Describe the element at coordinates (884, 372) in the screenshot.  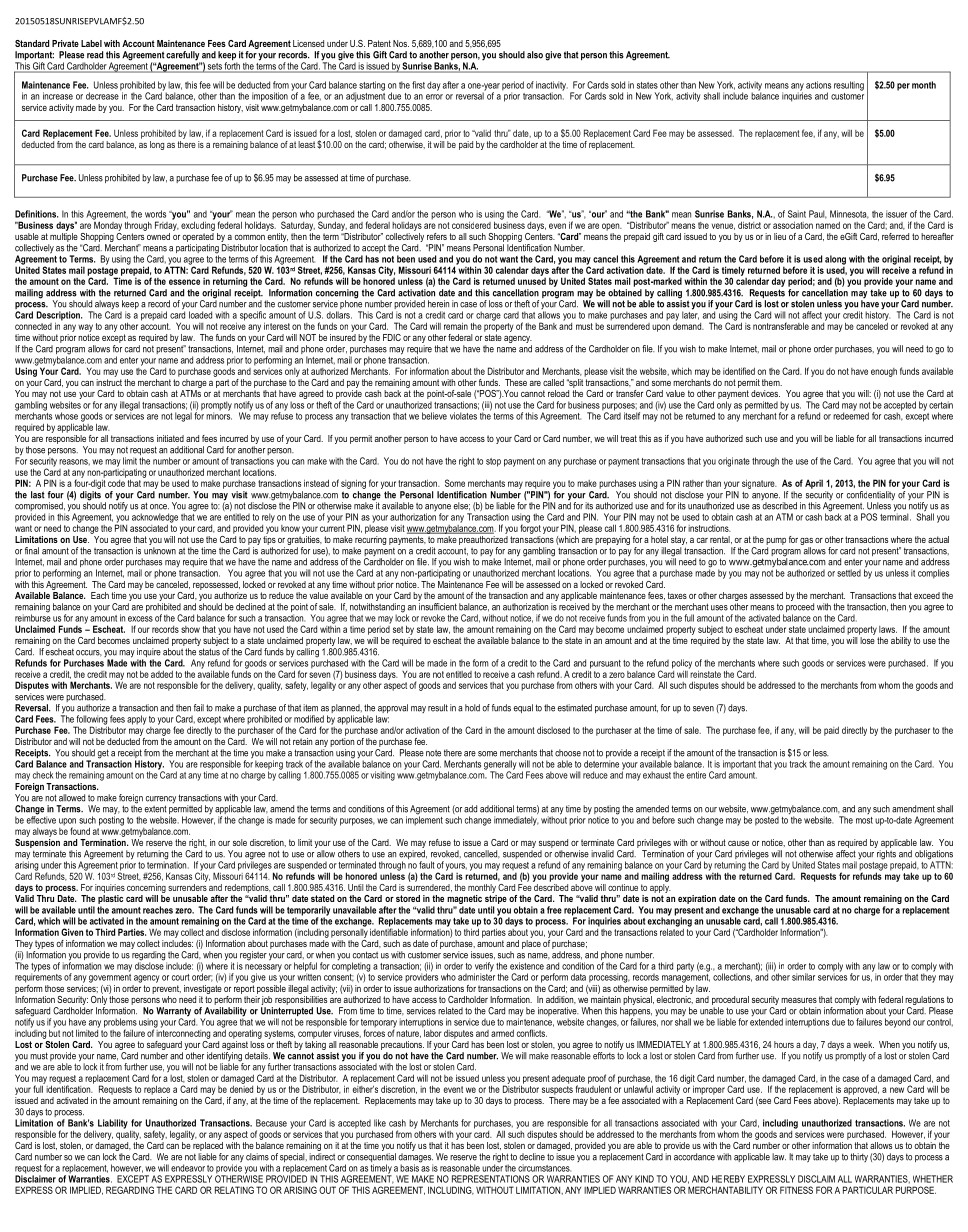
I see `enough` at that location.
